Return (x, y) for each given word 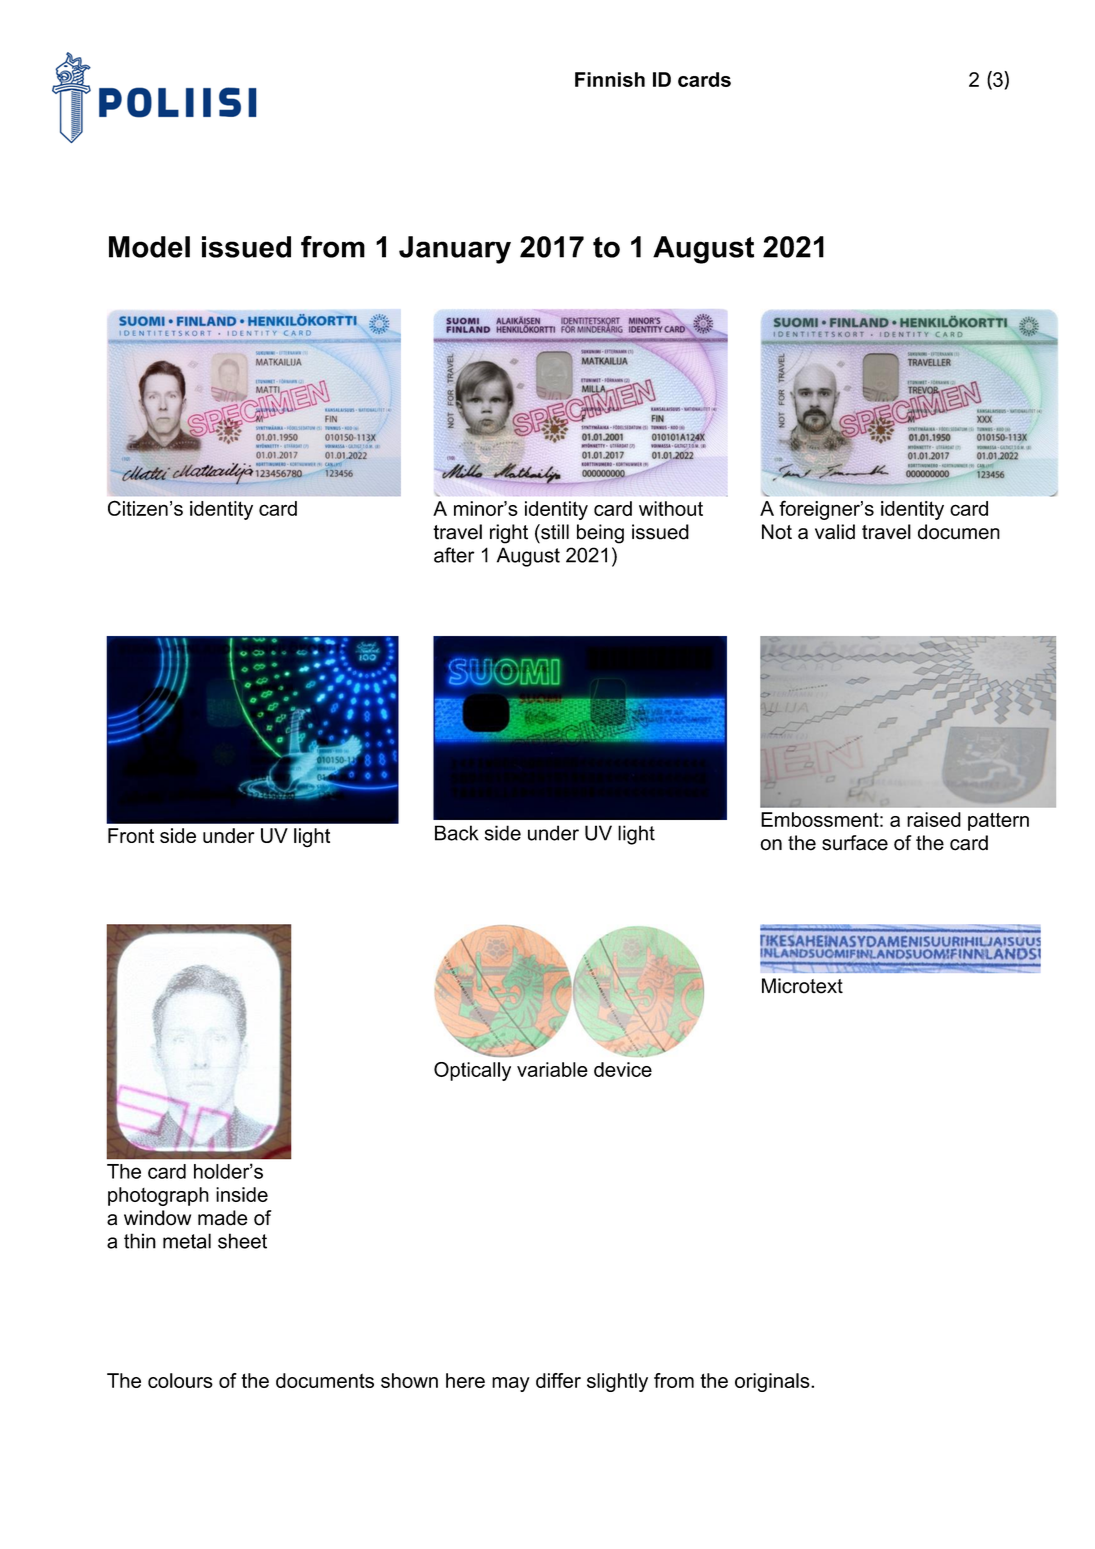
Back (457, 833)
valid (835, 532)
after (454, 555)
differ (558, 1380)
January (455, 250)
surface (855, 843)
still (554, 532)
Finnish (610, 79)
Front (131, 835)
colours (180, 1380)
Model (149, 247)
